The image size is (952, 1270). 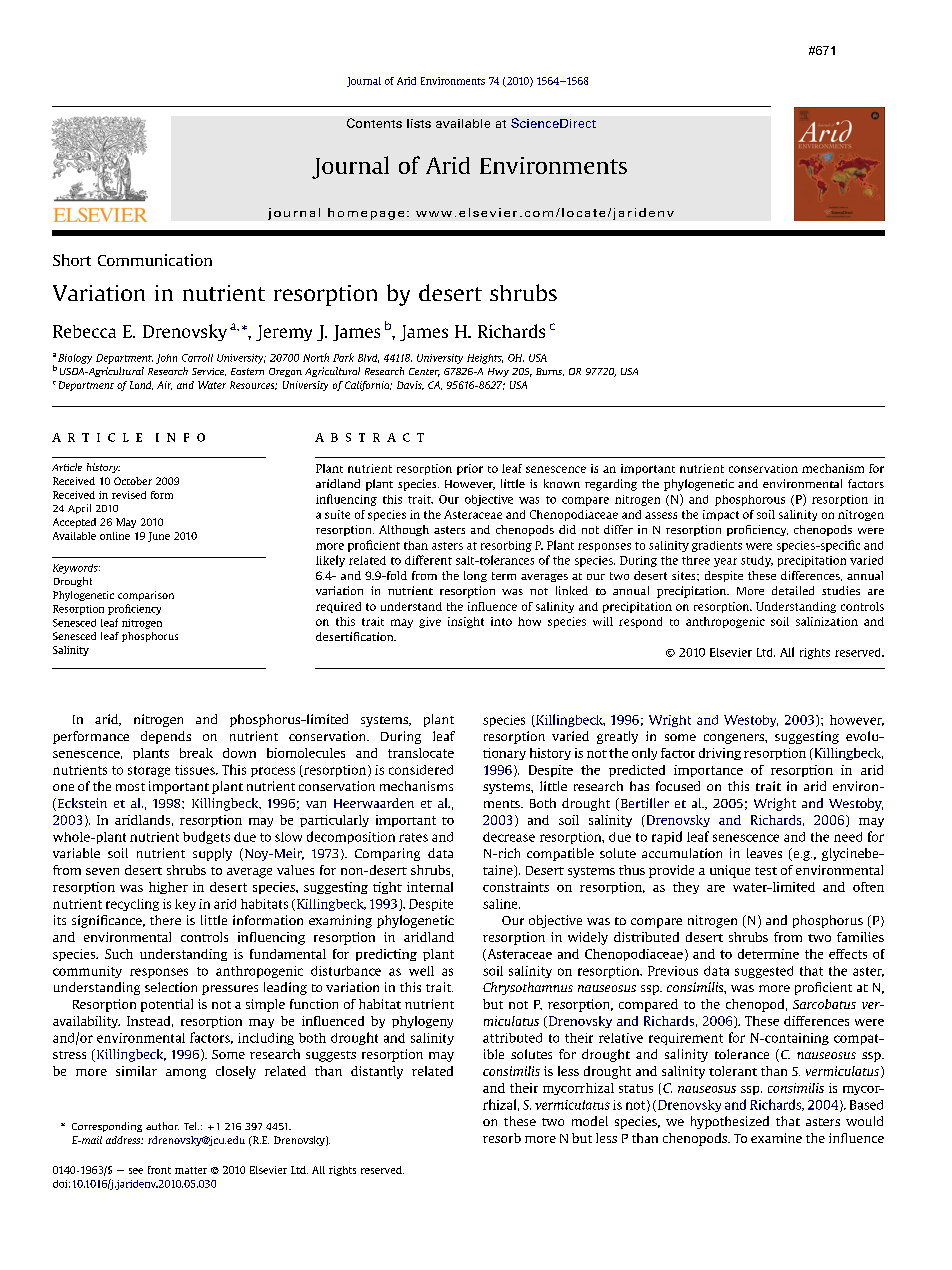 What do you see at coordinates (776, 1138) in the document?
I see `examine` at bounding box center [776, 1138].
